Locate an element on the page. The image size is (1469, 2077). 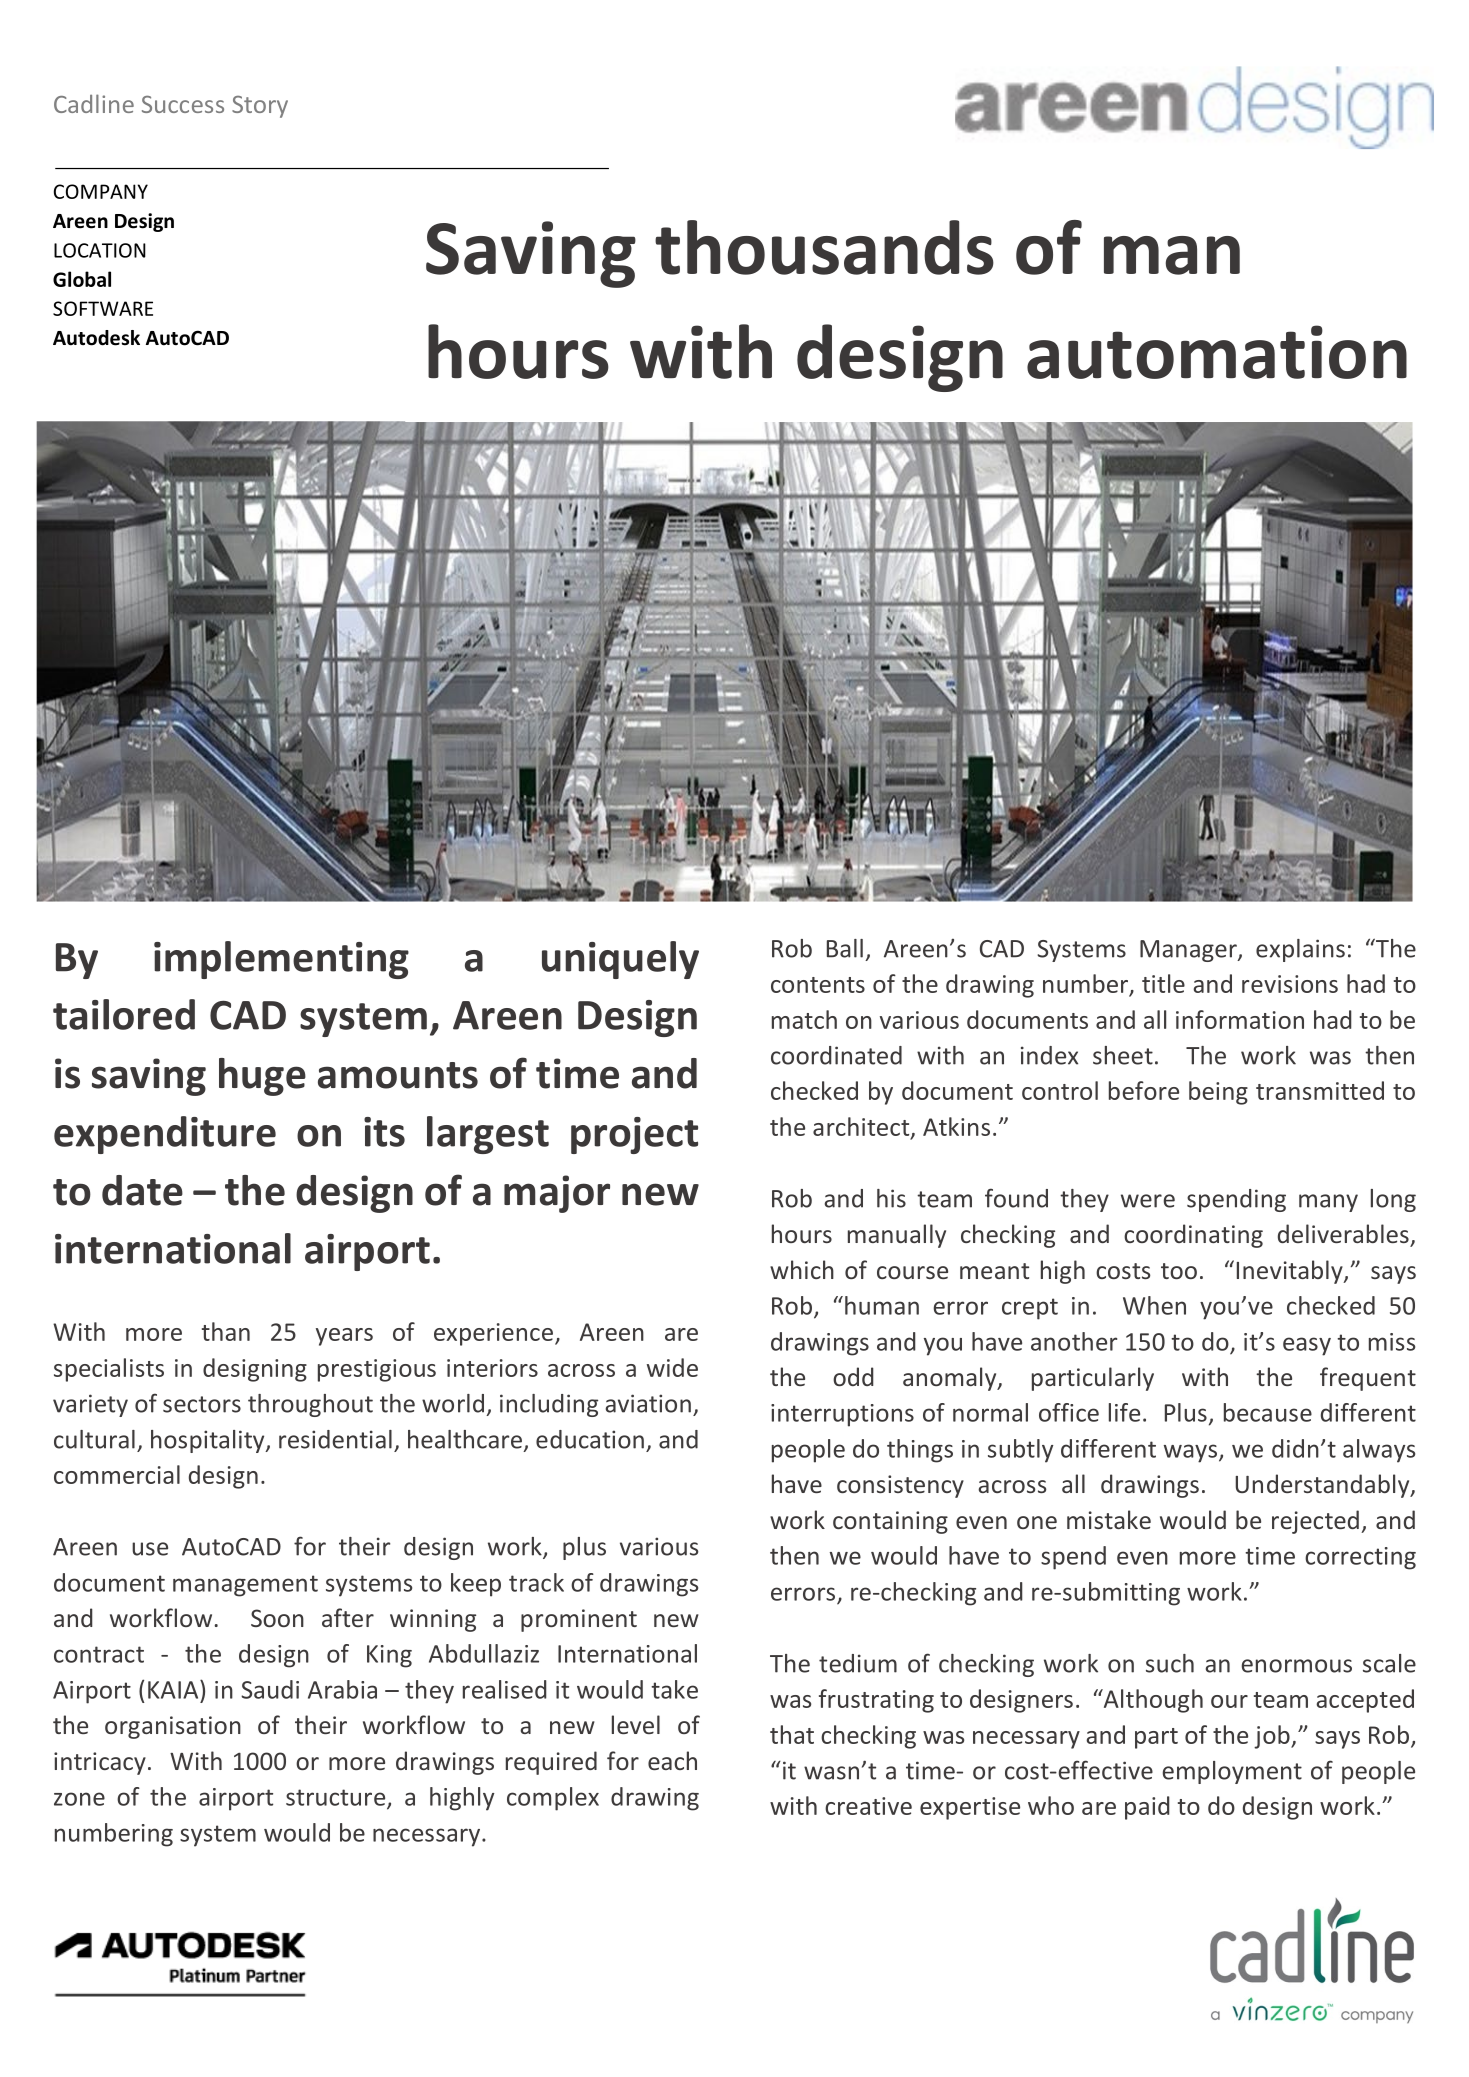
each is located at coordinates (672, 1760).
